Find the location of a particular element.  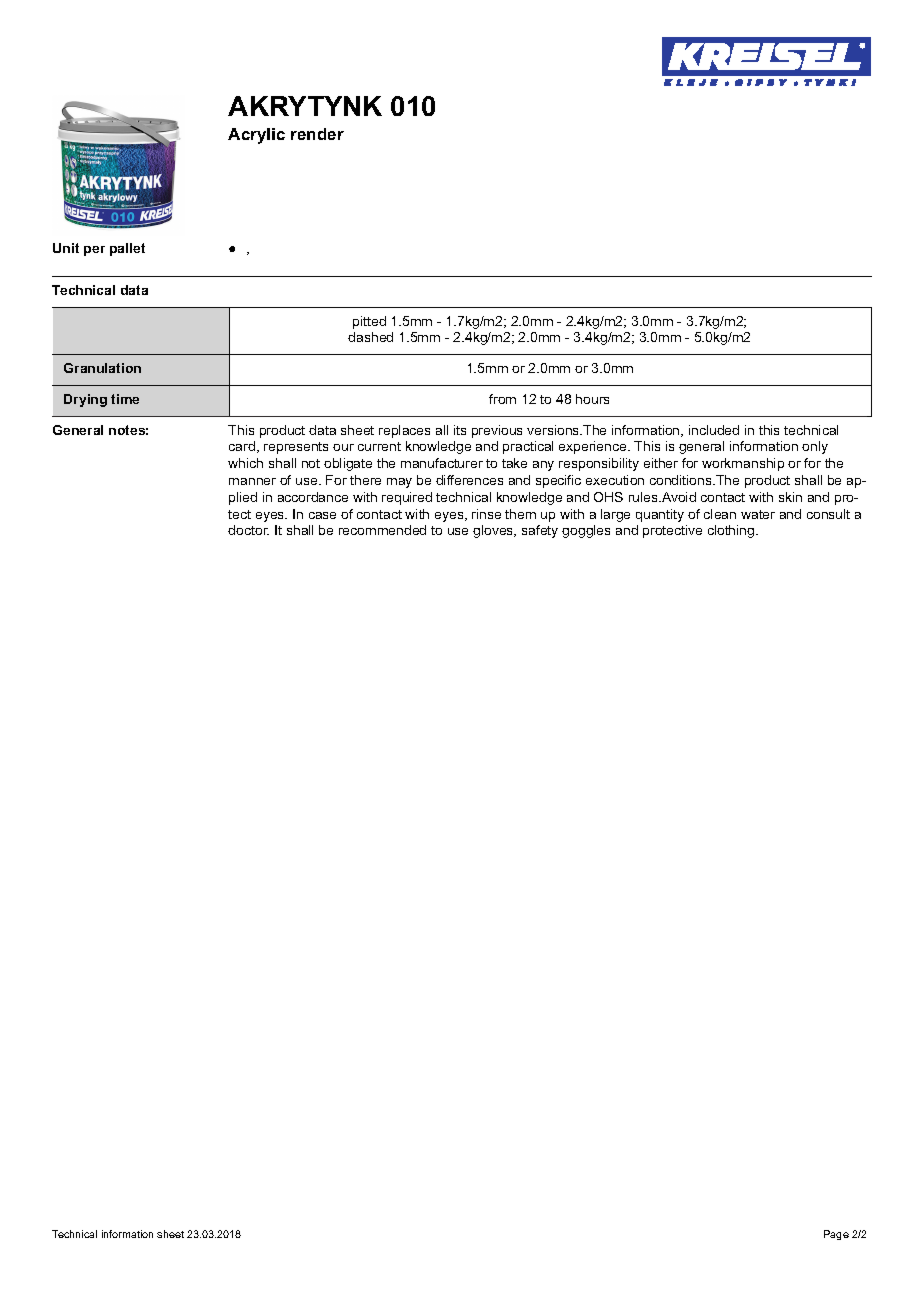

water is located at coordinates (758, 514).
